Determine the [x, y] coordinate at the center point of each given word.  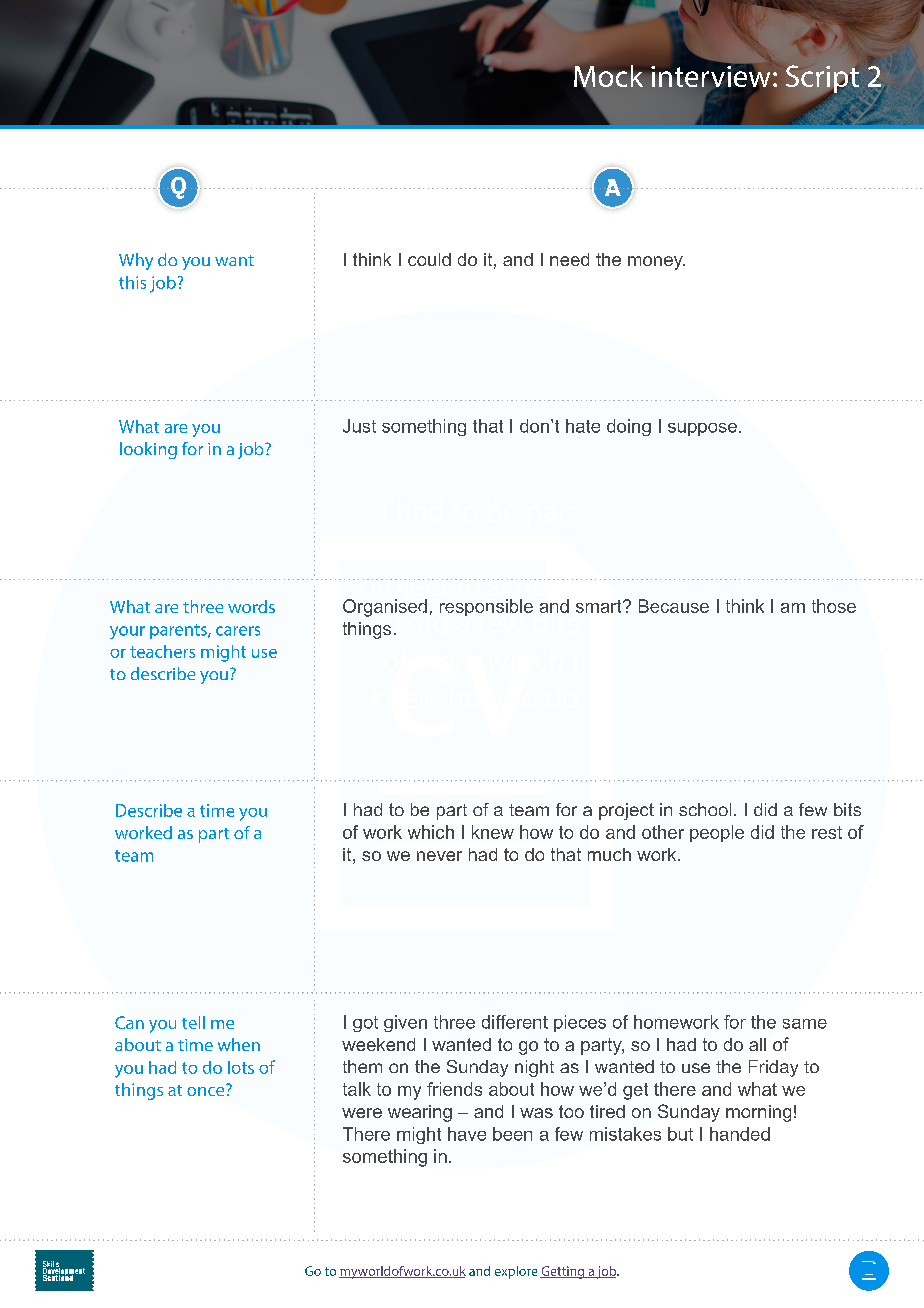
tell [193, 1022]
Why [136, 261]
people [717, 833]
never [439, 856]
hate [583, 426]
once [207, 1090]
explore [516, 1272]
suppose [702, 429]
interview [710, 77]
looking [148, 450]
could [429, 259]
